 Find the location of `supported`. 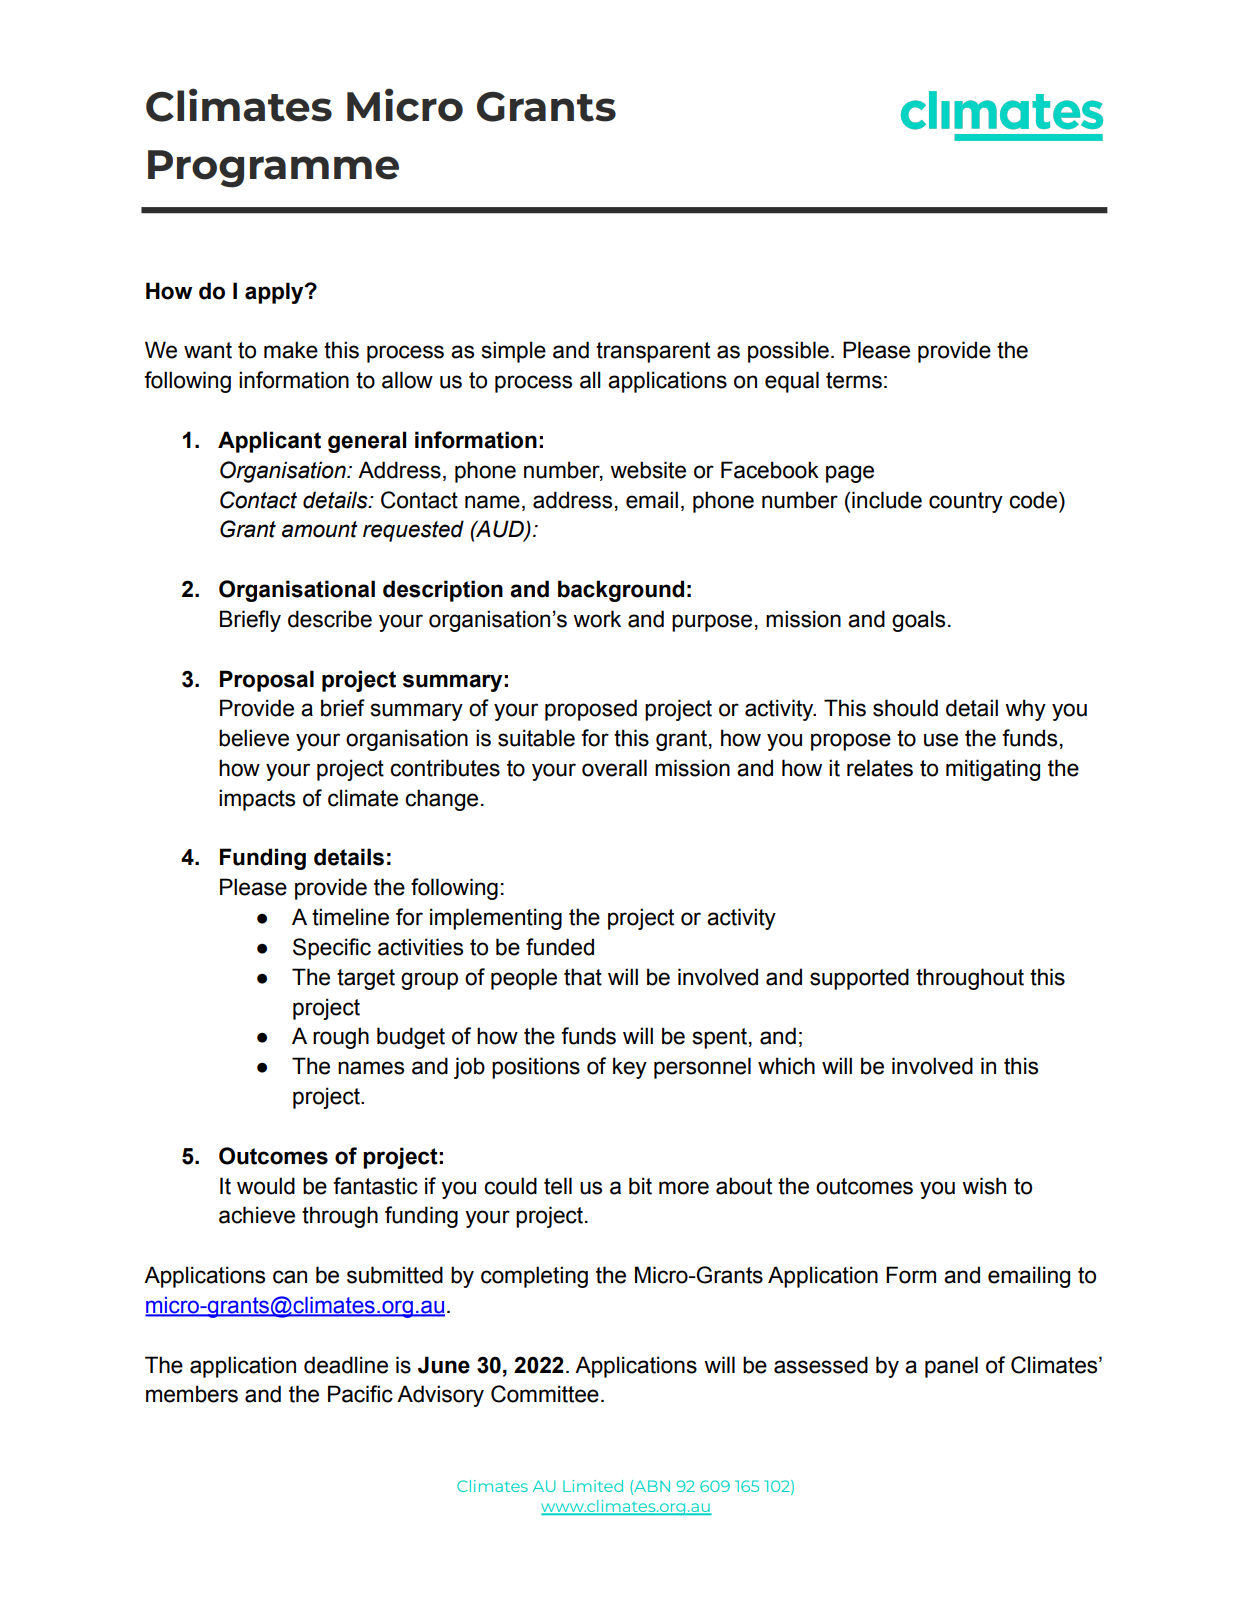

supported is located at coordinates (859, 979).
